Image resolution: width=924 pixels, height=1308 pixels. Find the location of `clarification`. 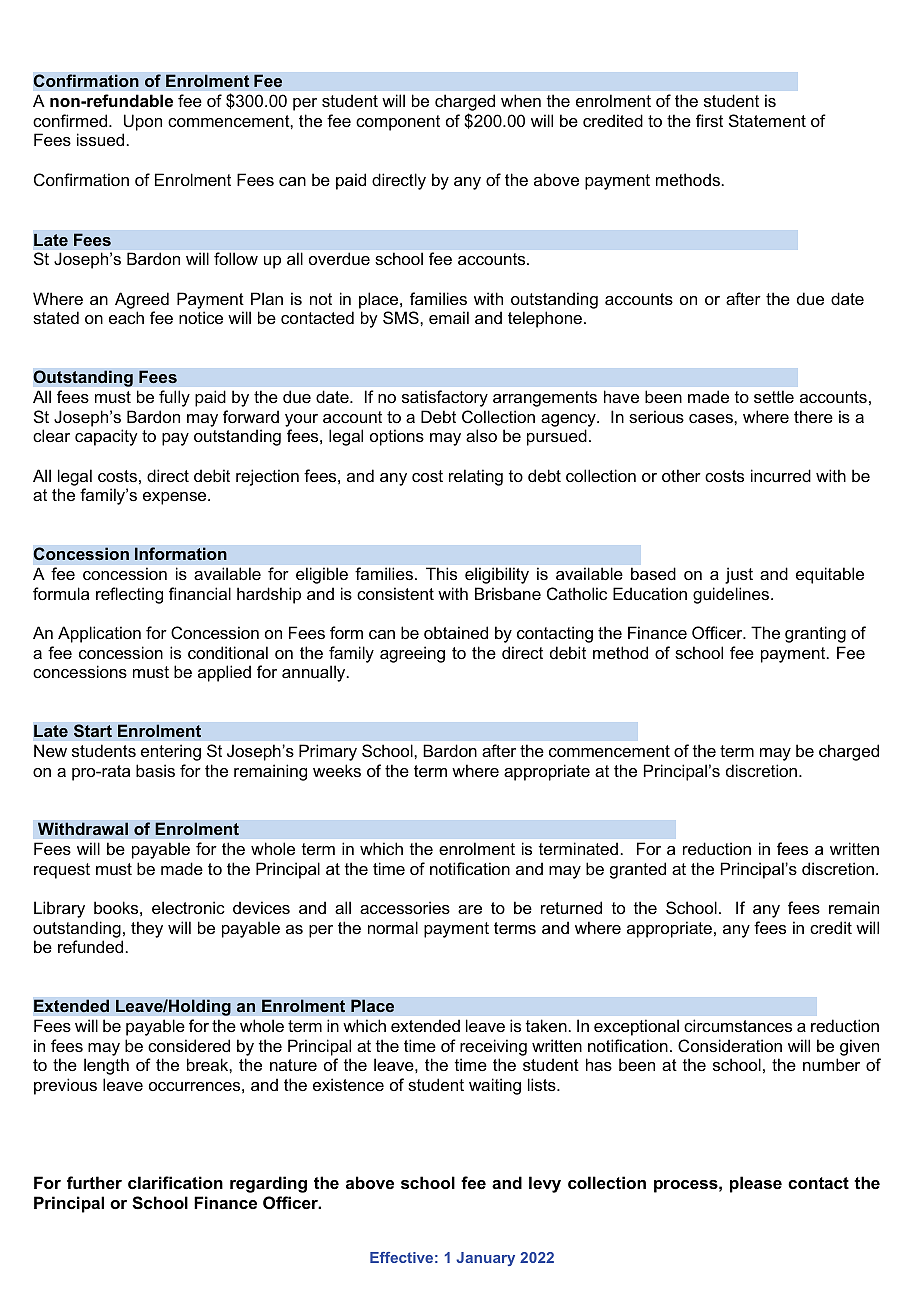

clarification is located at coordinates (175, 1182).
